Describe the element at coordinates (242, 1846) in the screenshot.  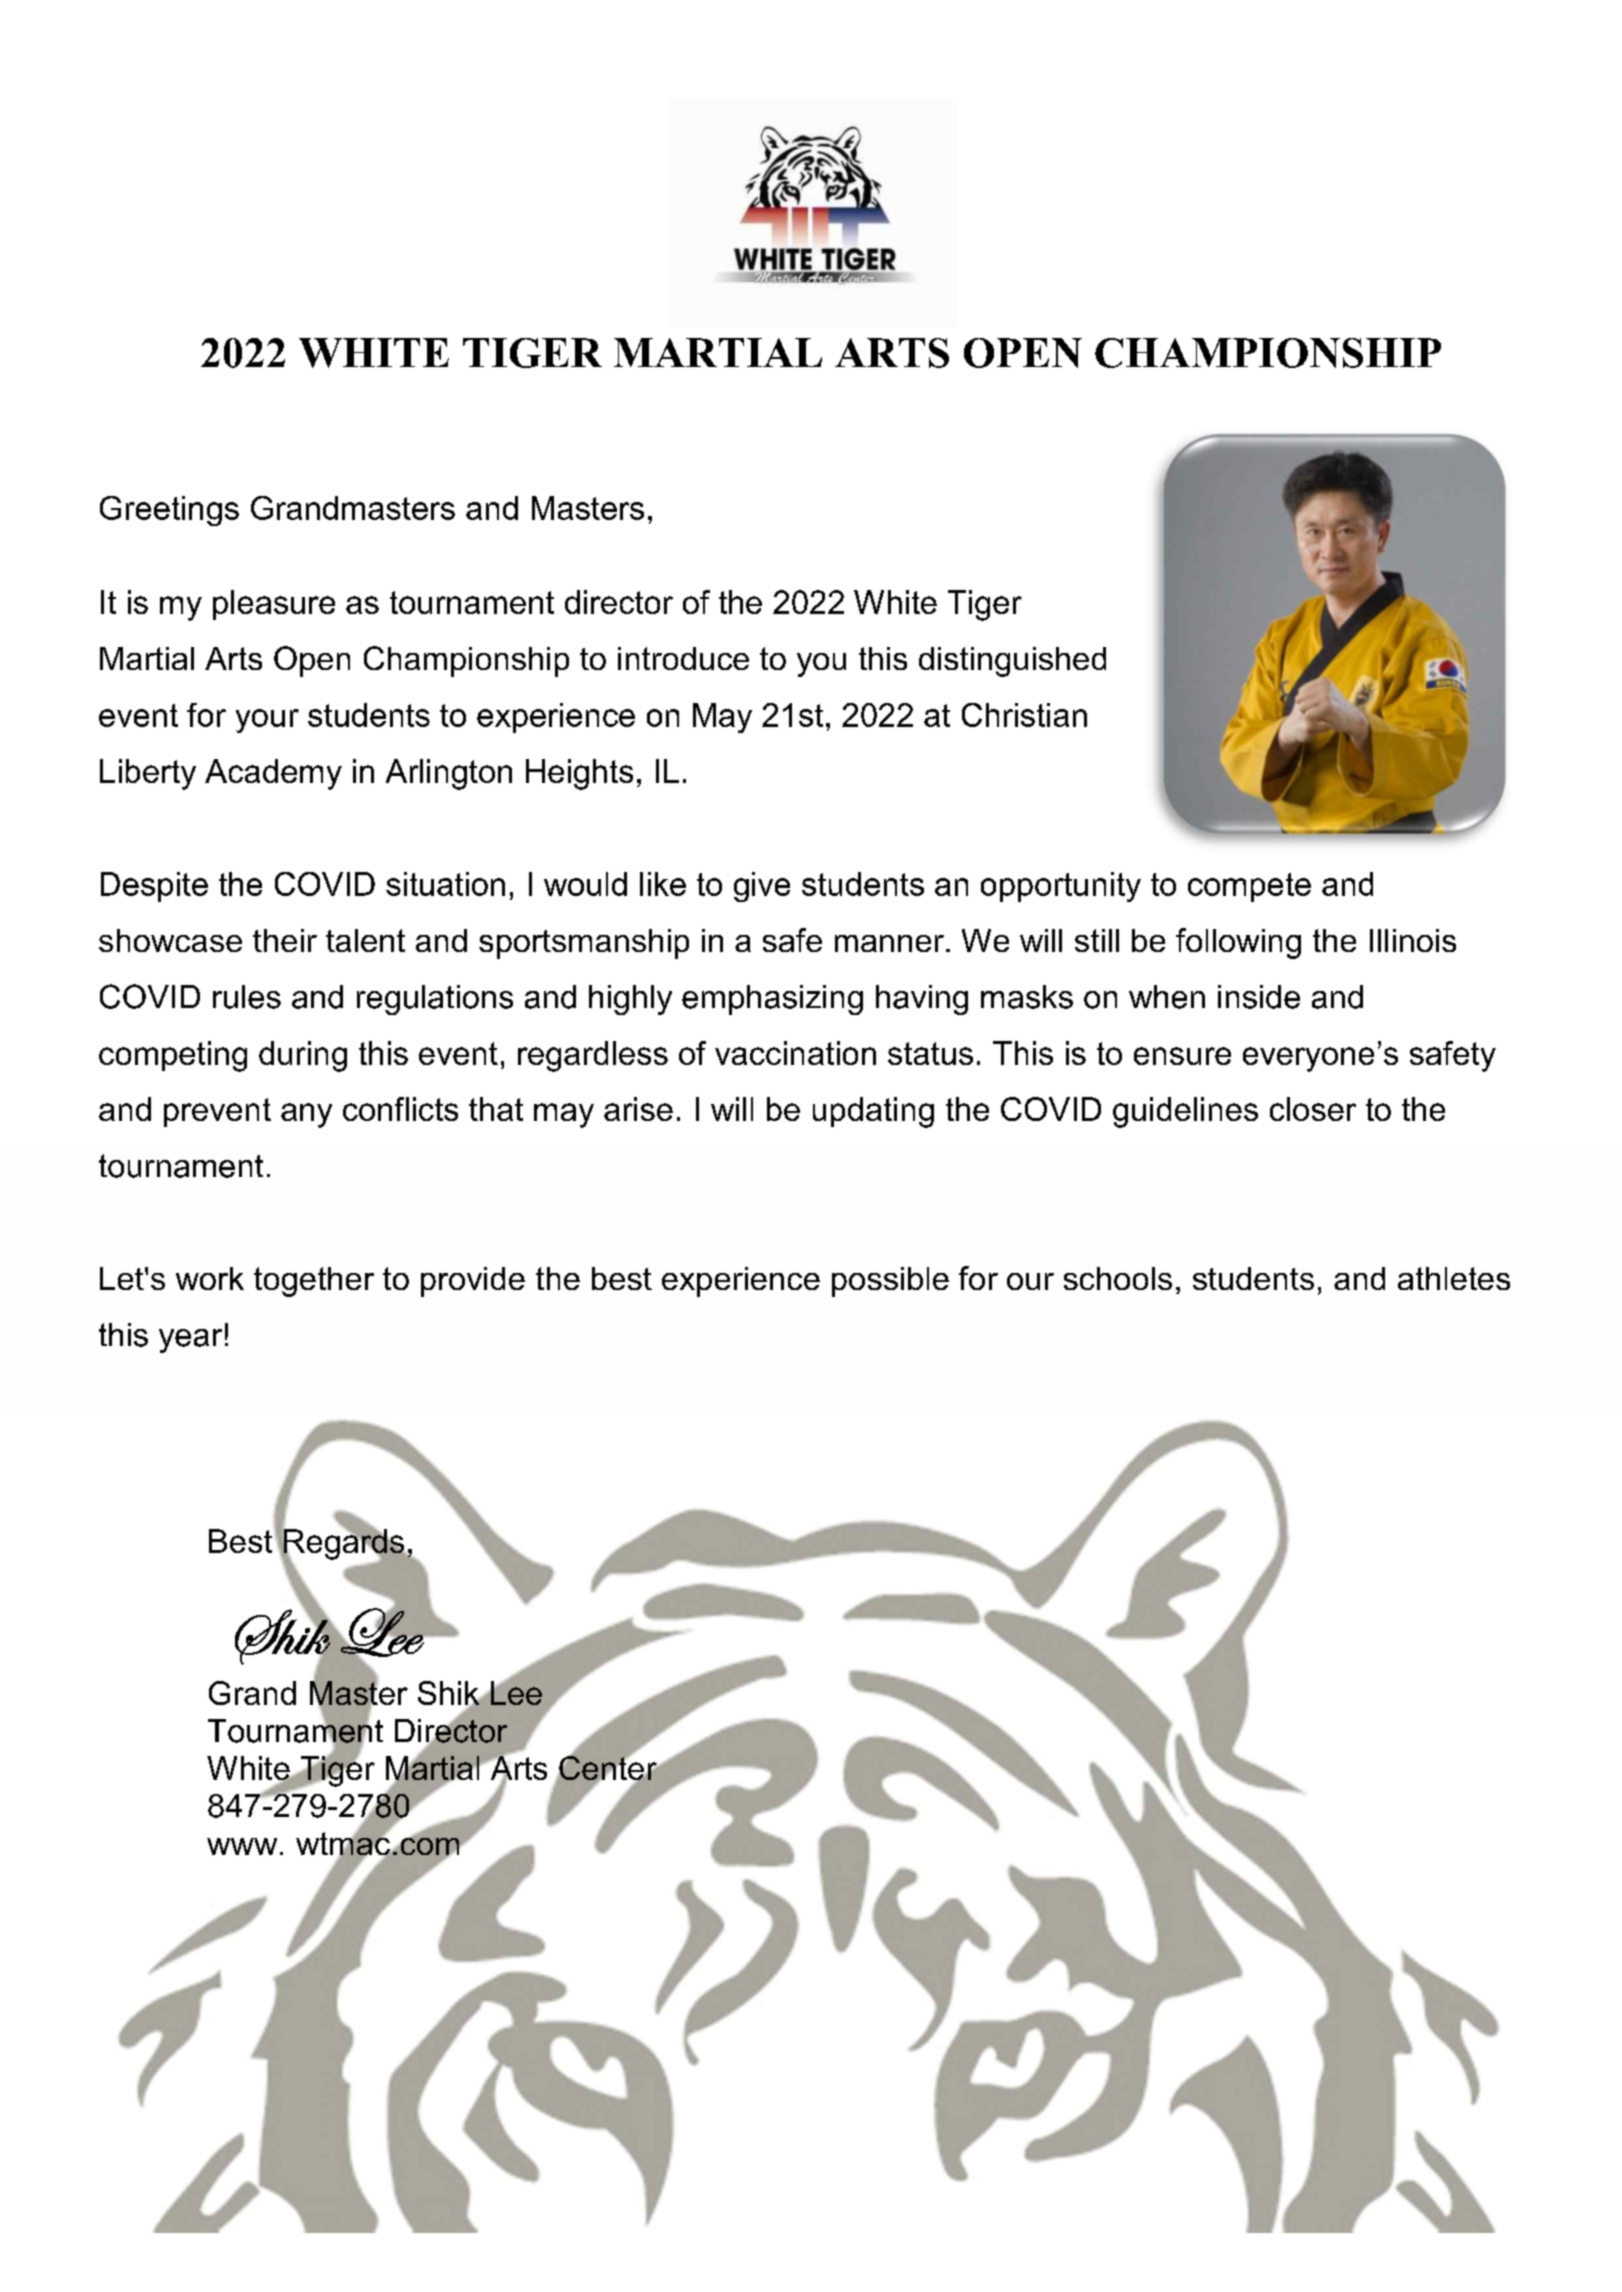
I see `www` at that location.
